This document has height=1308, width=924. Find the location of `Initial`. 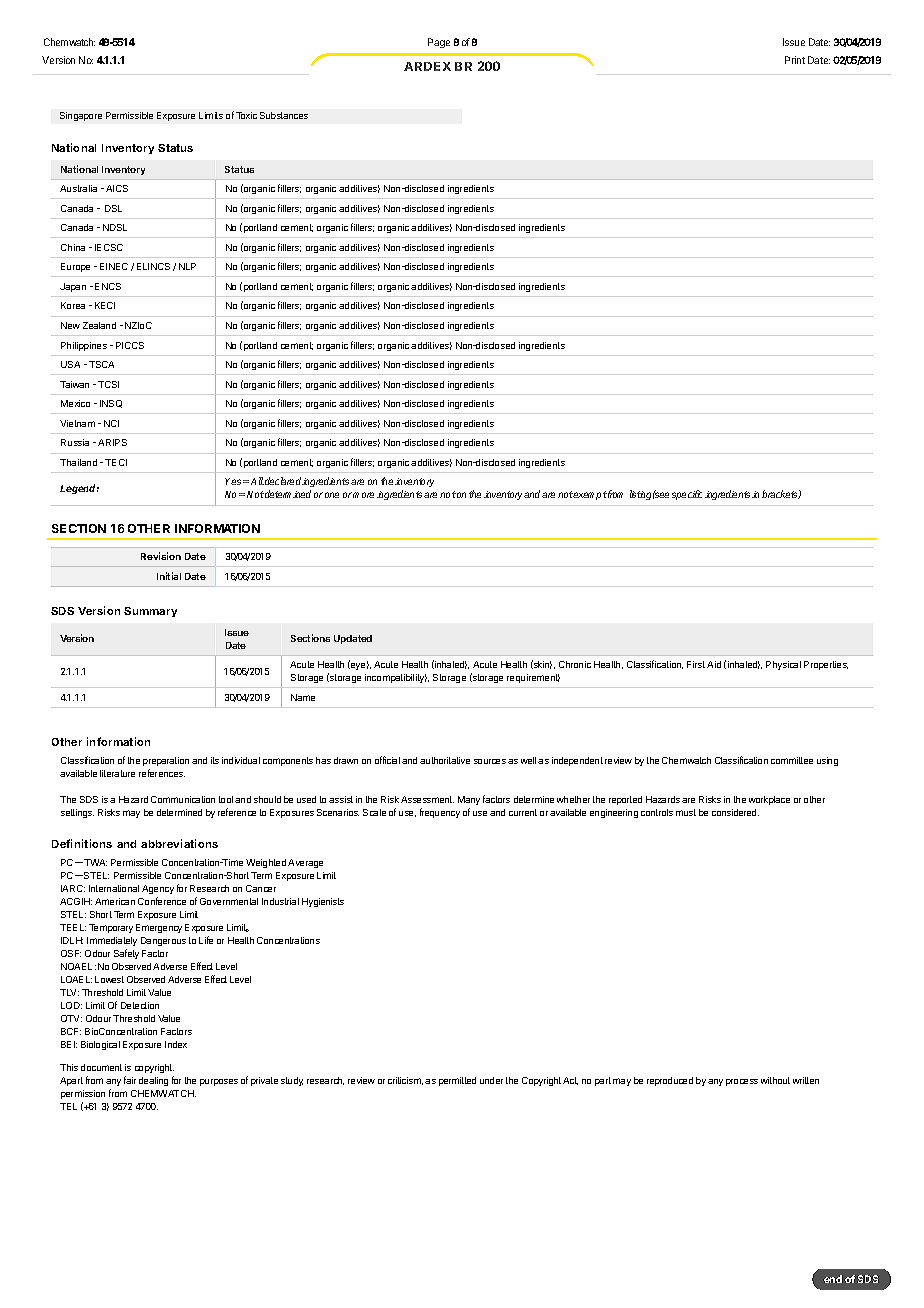

Initial is located at coordinates (169, 576).
